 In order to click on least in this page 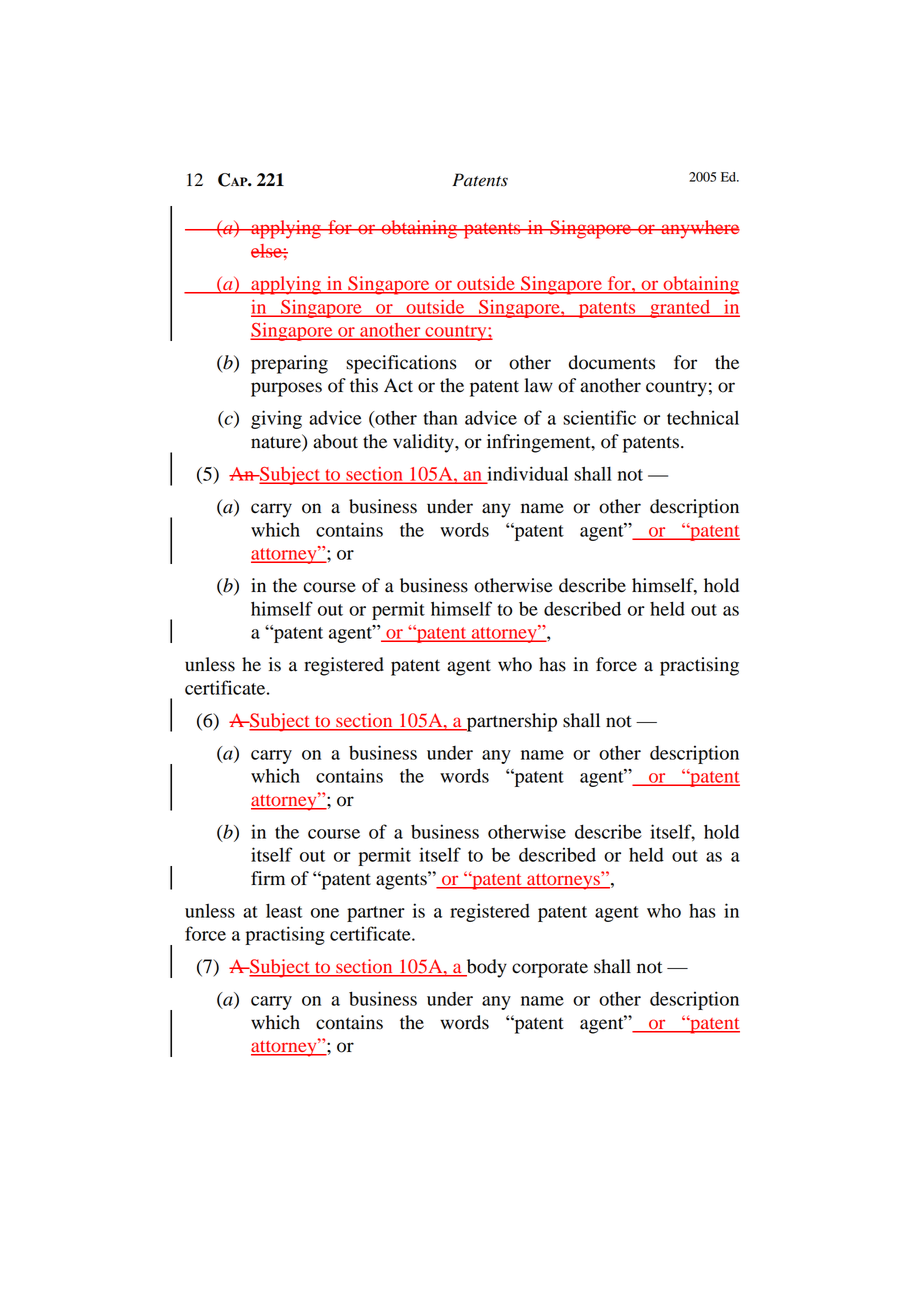, I will do `click(284, 910)`.
